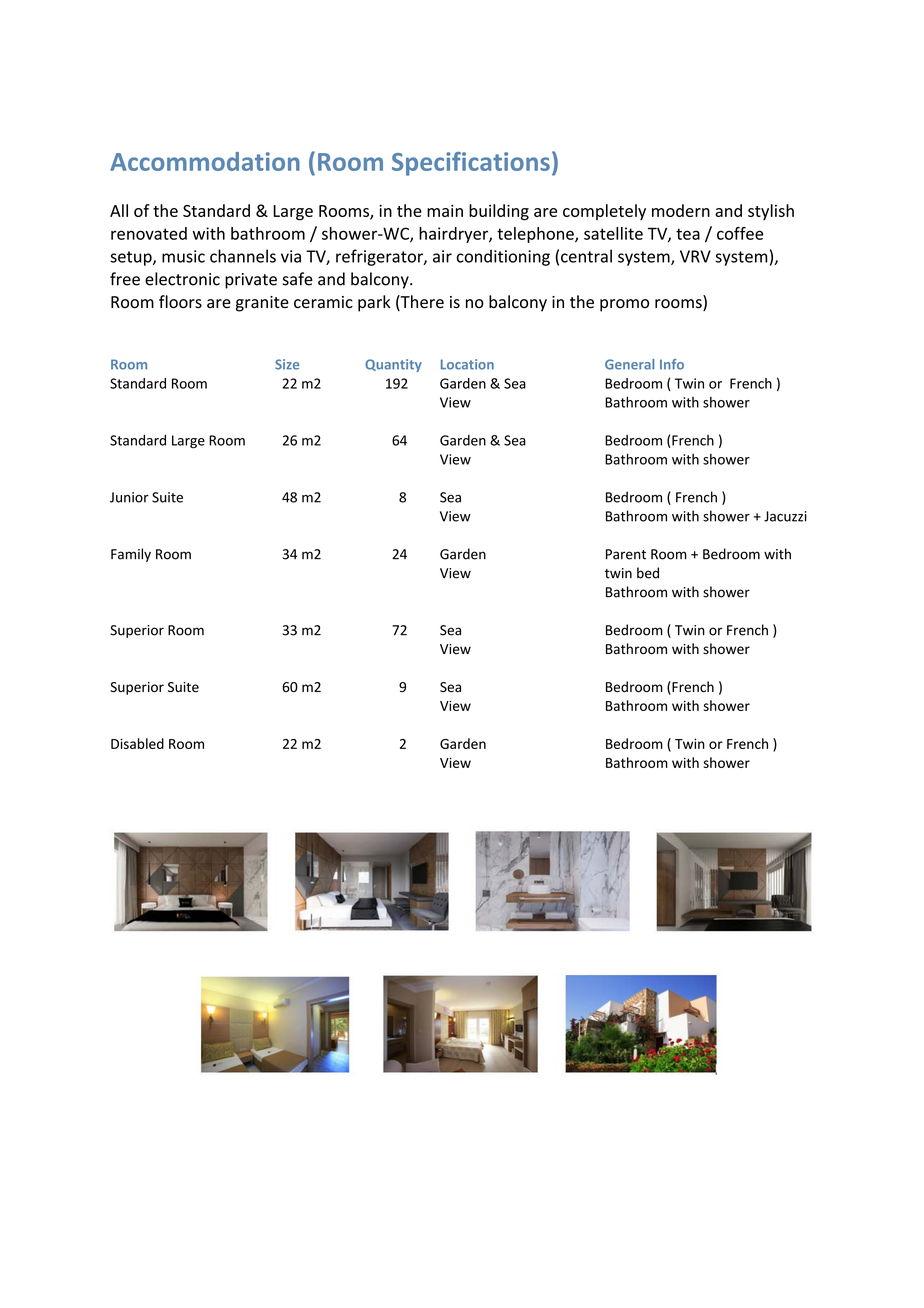  I want to click on Info, so click(672, 364).
